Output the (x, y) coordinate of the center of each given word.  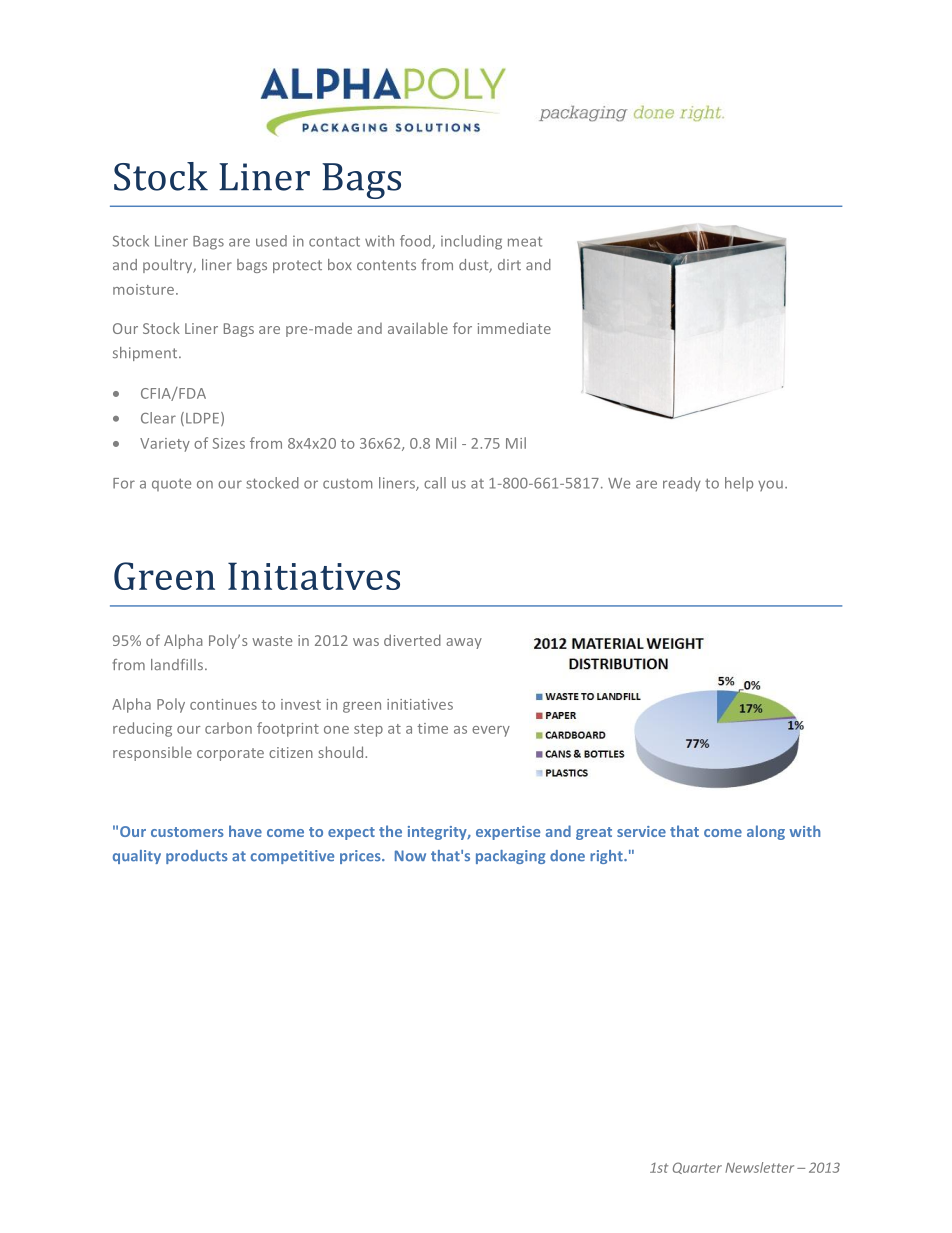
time (432, 728)
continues (223, 704)
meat (525, 241)
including (471, 242)
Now (410, 856)
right (607, 857)
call (435, 483)
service (641, 831)
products (197, 857)
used (271, 241)
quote (171, 484)
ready (682, 484)
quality (137, 857)
